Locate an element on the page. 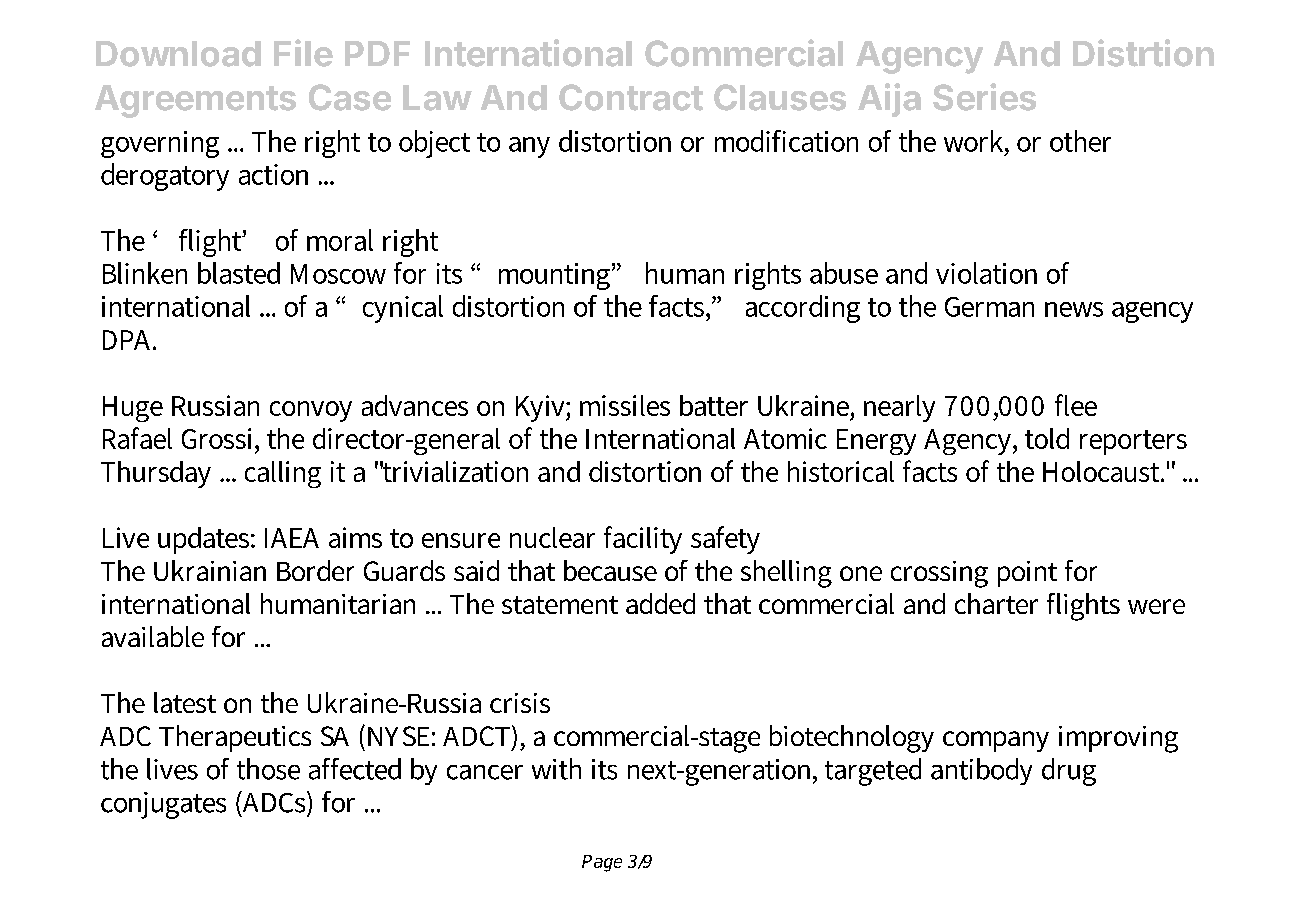 This image has width=1311, height=924. calling is located at coordinates (283, 474).
